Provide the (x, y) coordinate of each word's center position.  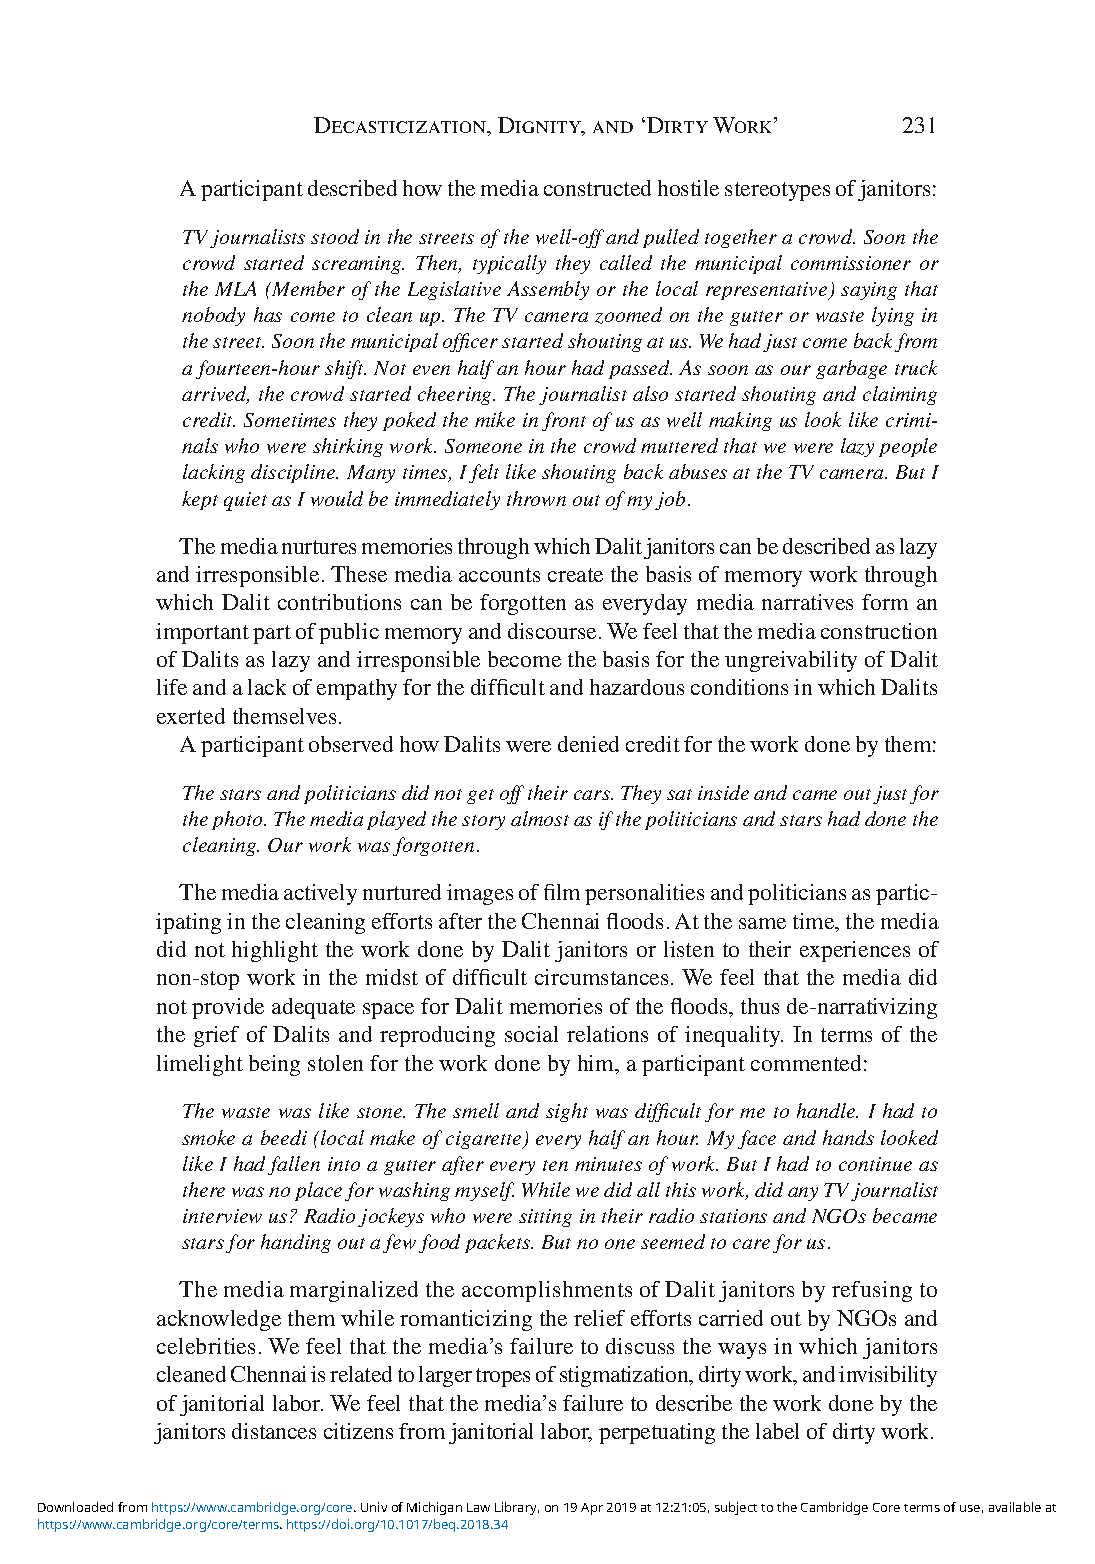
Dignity (541, 126)
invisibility (888, 1376)
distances (274, 1431)
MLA (235, 288)
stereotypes (777, 191)
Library (517, 1508)
